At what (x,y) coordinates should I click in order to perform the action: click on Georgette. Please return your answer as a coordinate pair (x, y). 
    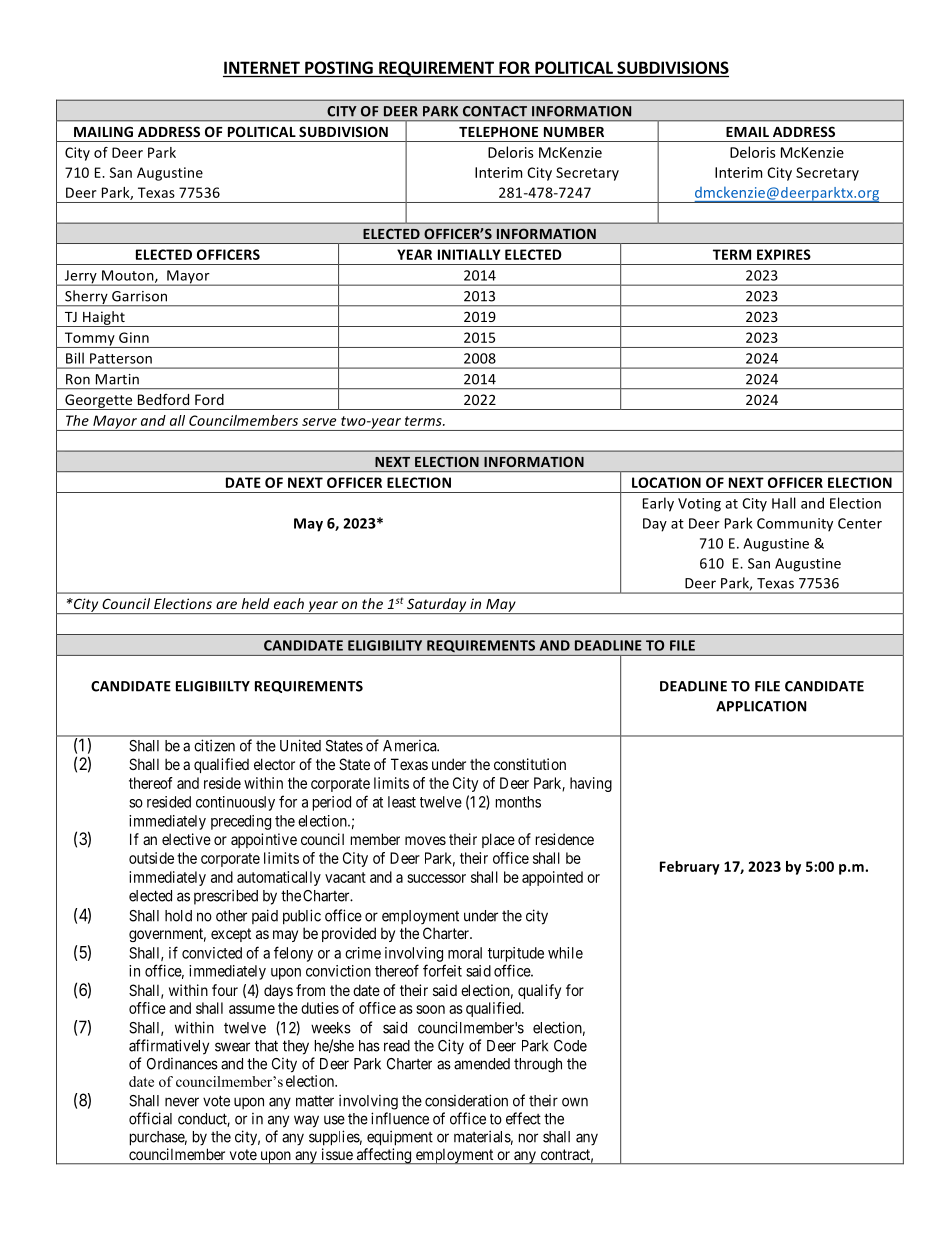
    Looking at the image, I should click on (98, 402).
